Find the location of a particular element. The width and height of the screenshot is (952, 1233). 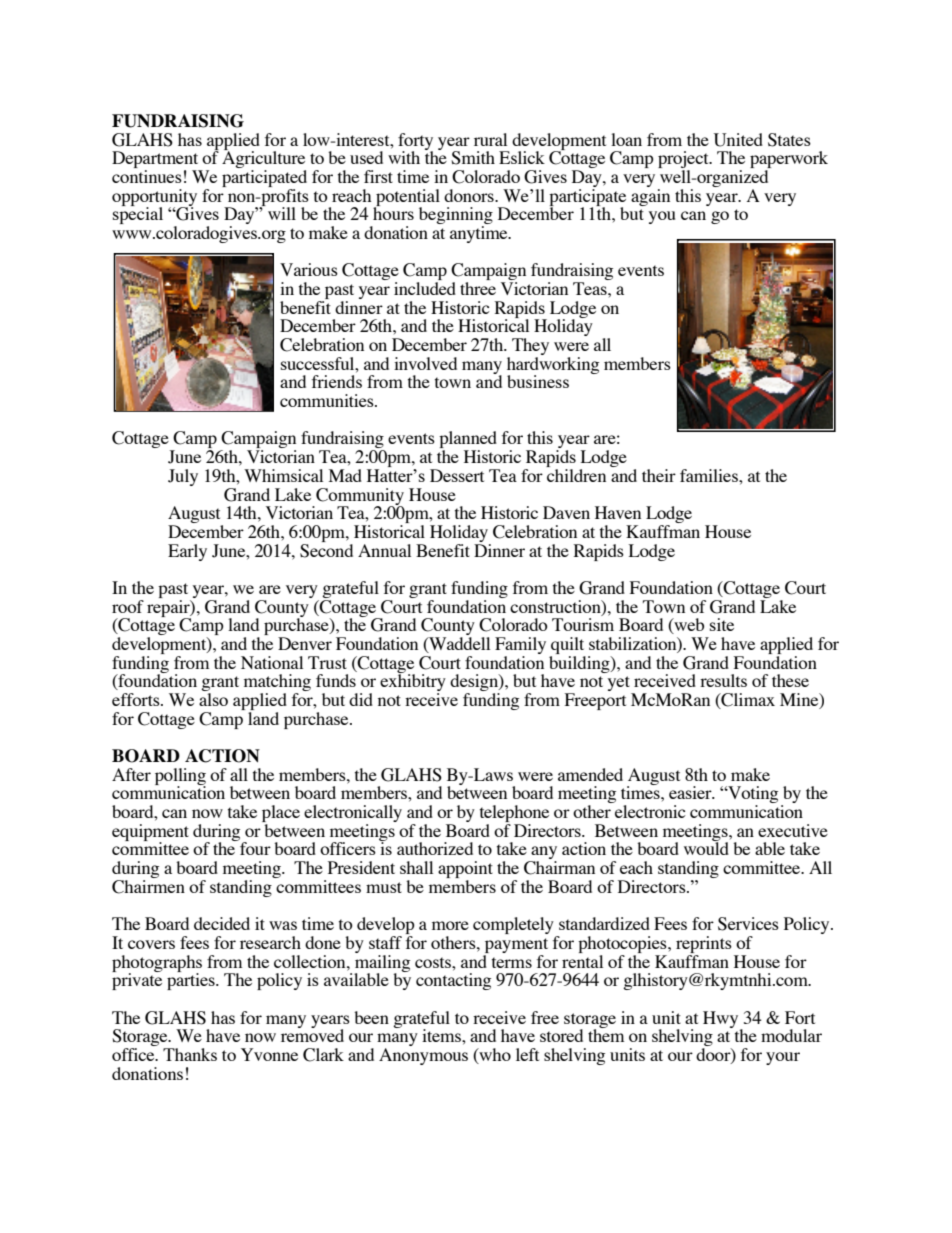

polling is located at coordinates (180, 777).
